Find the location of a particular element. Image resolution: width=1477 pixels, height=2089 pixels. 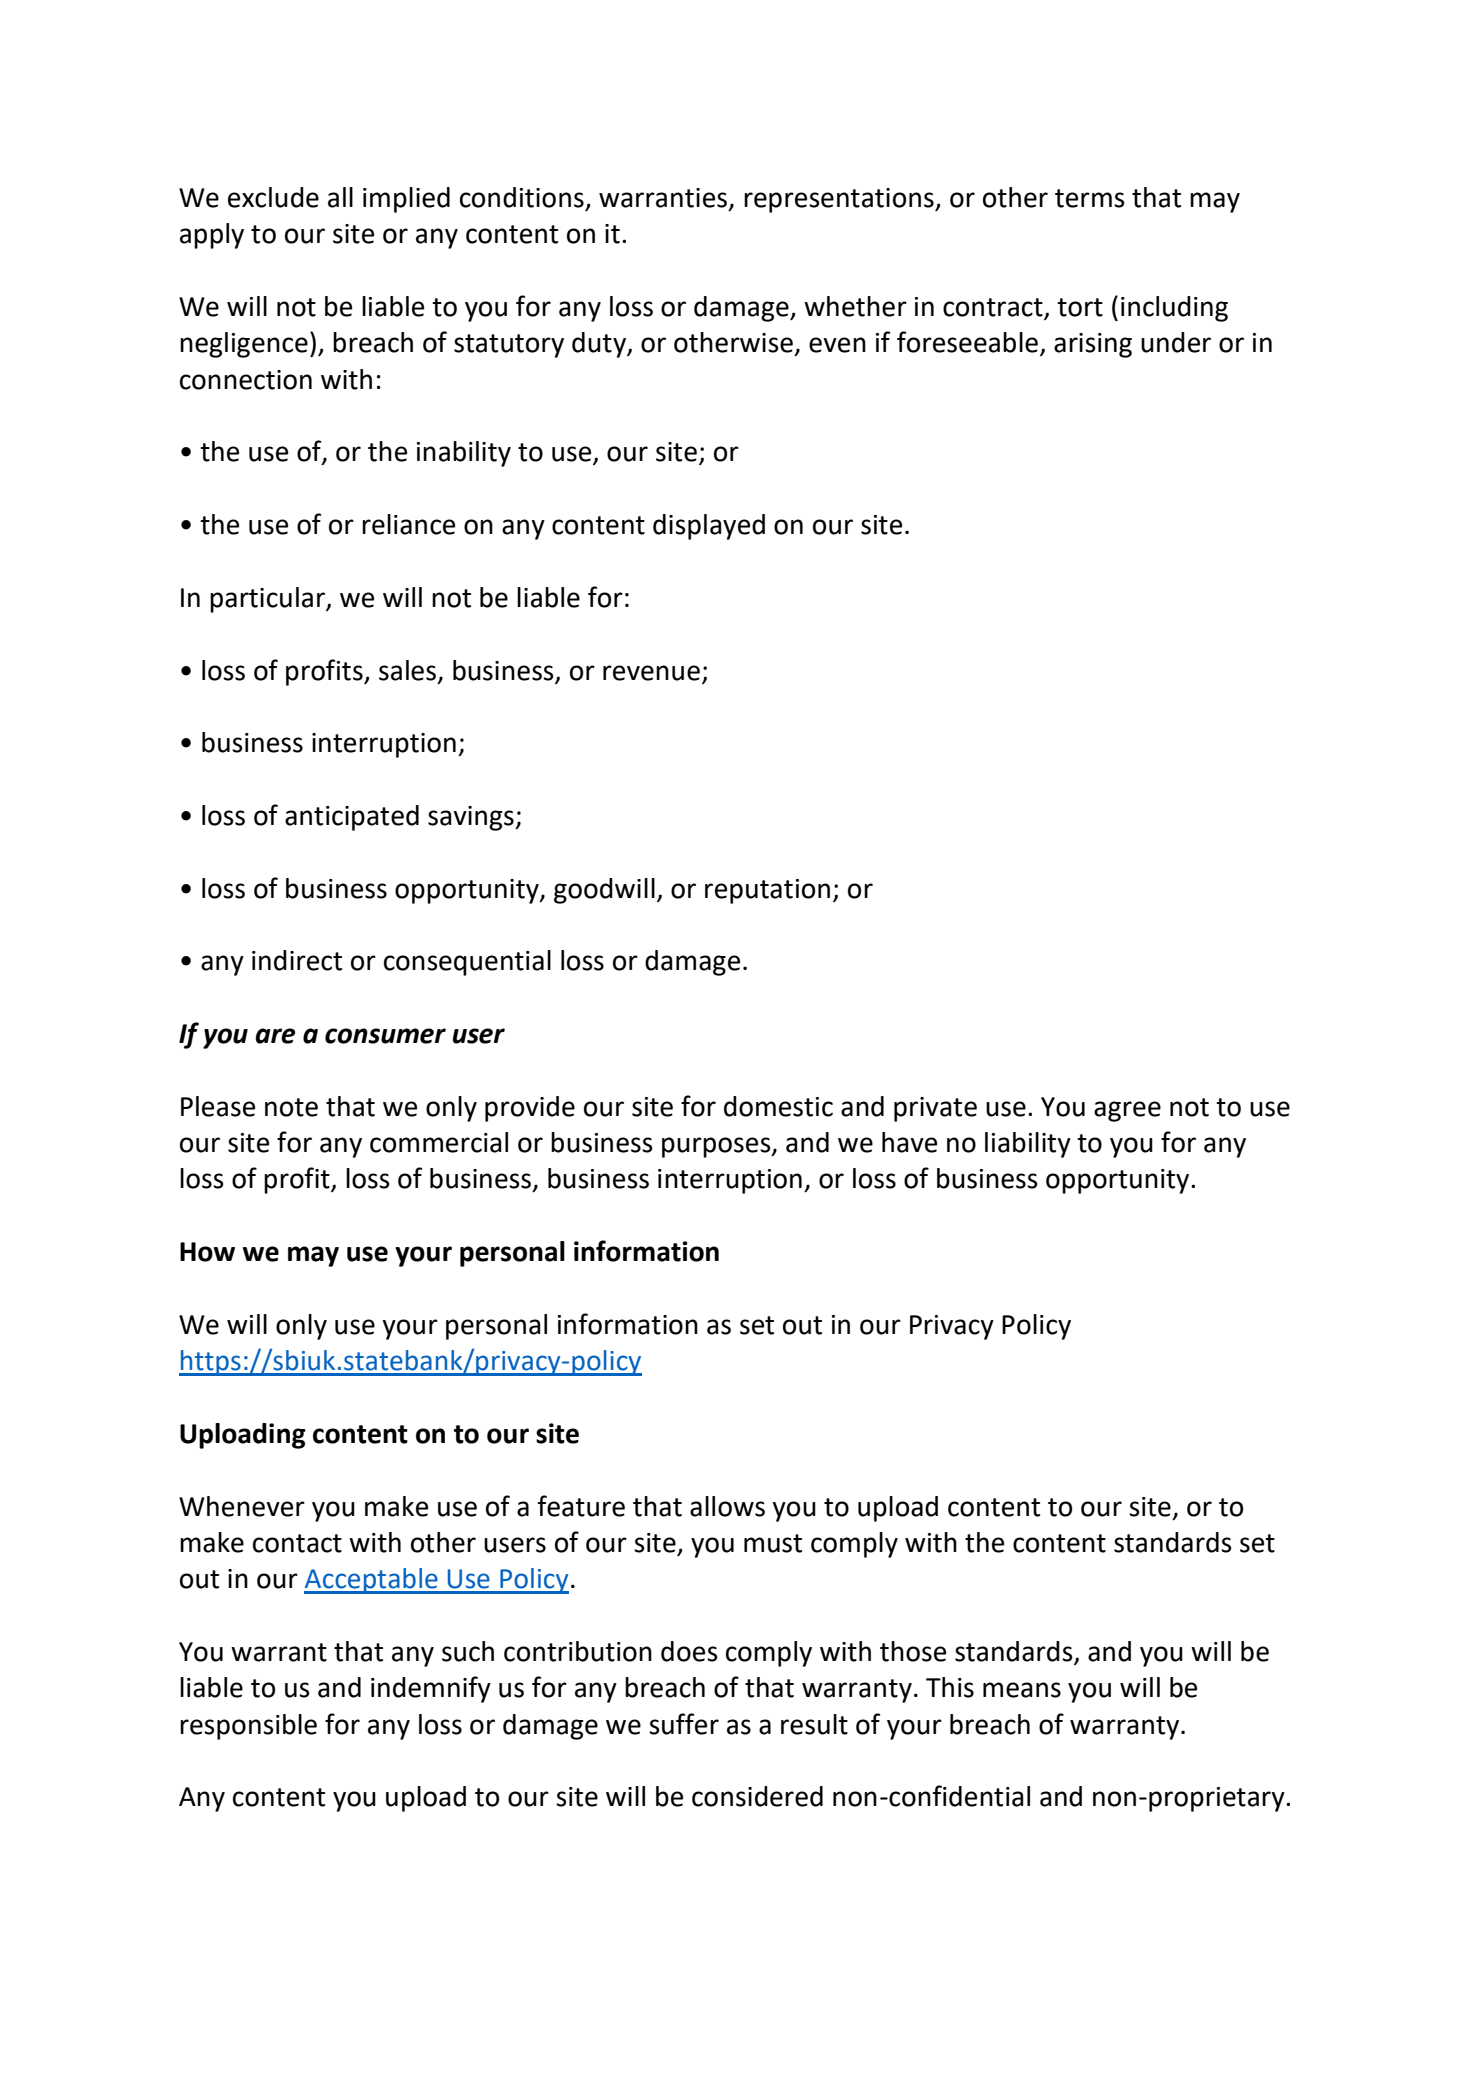

displayed is located at coordinates (709, 527).
